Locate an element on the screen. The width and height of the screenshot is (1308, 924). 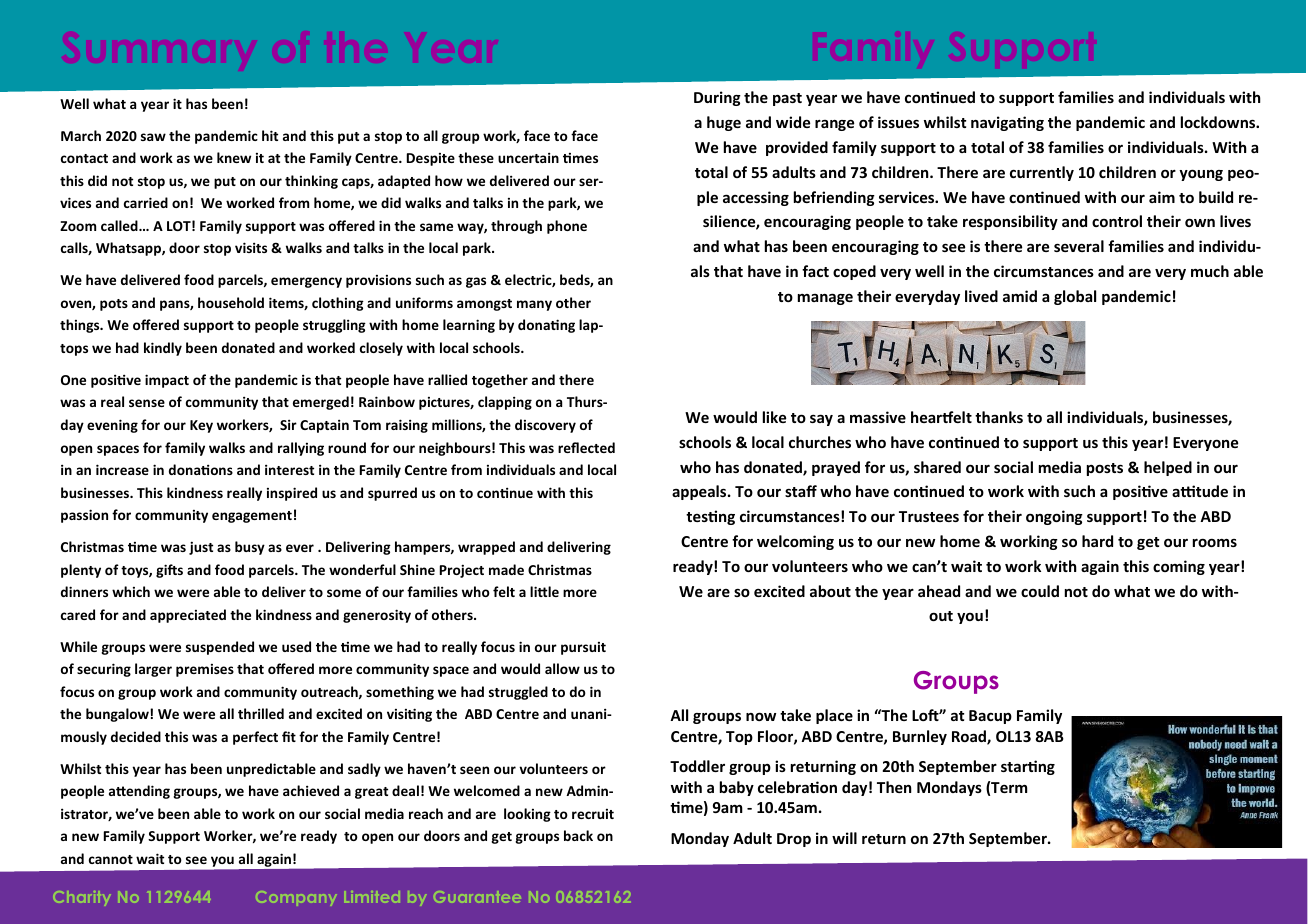
Burnley is located at coordinates (920, 737).
